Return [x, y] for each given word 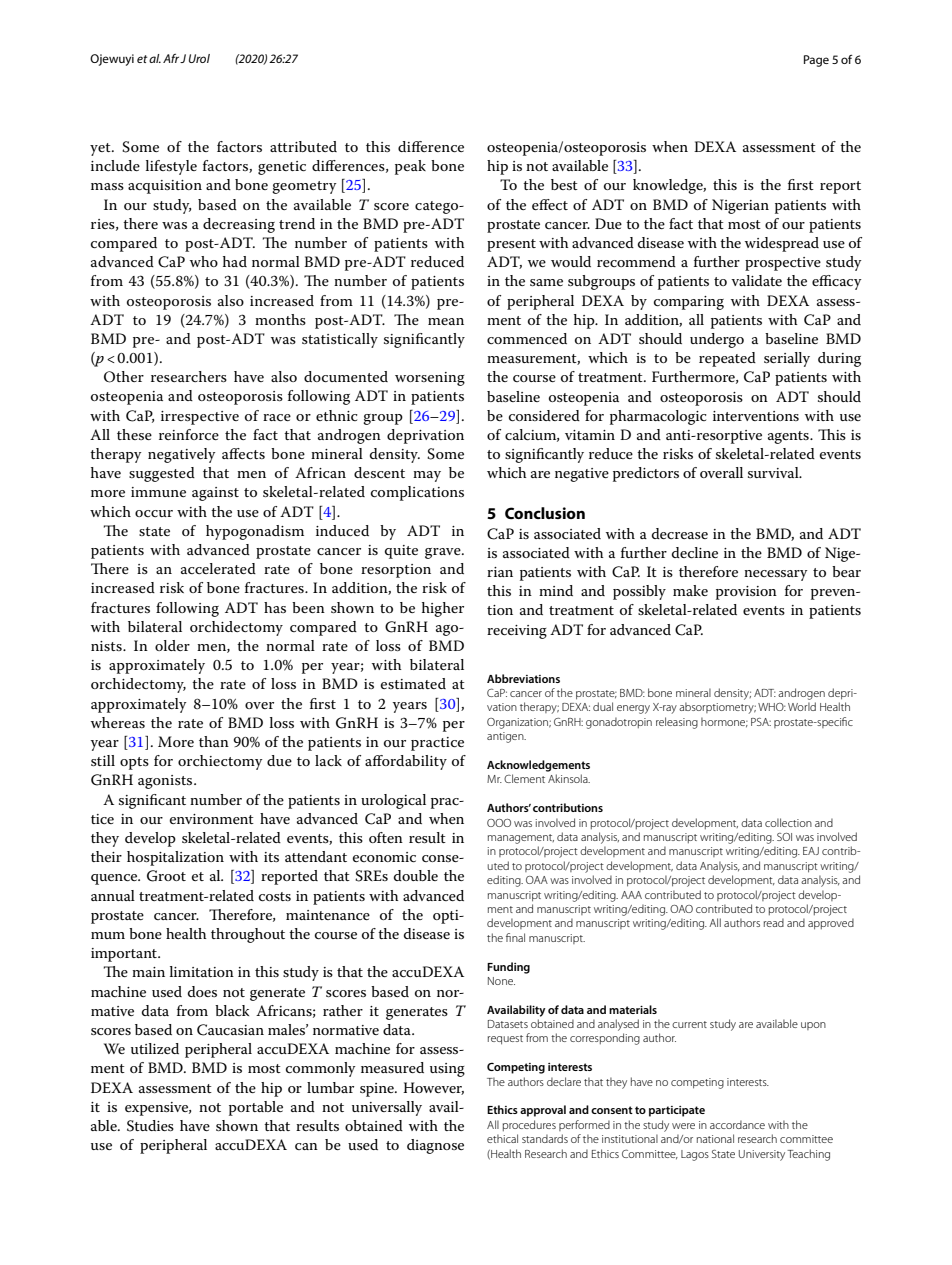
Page [816, 61]
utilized [155, 1048]
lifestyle [171, 167]
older [172, 645]
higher [443, 609]
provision [746, 593]
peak [410, 167]
